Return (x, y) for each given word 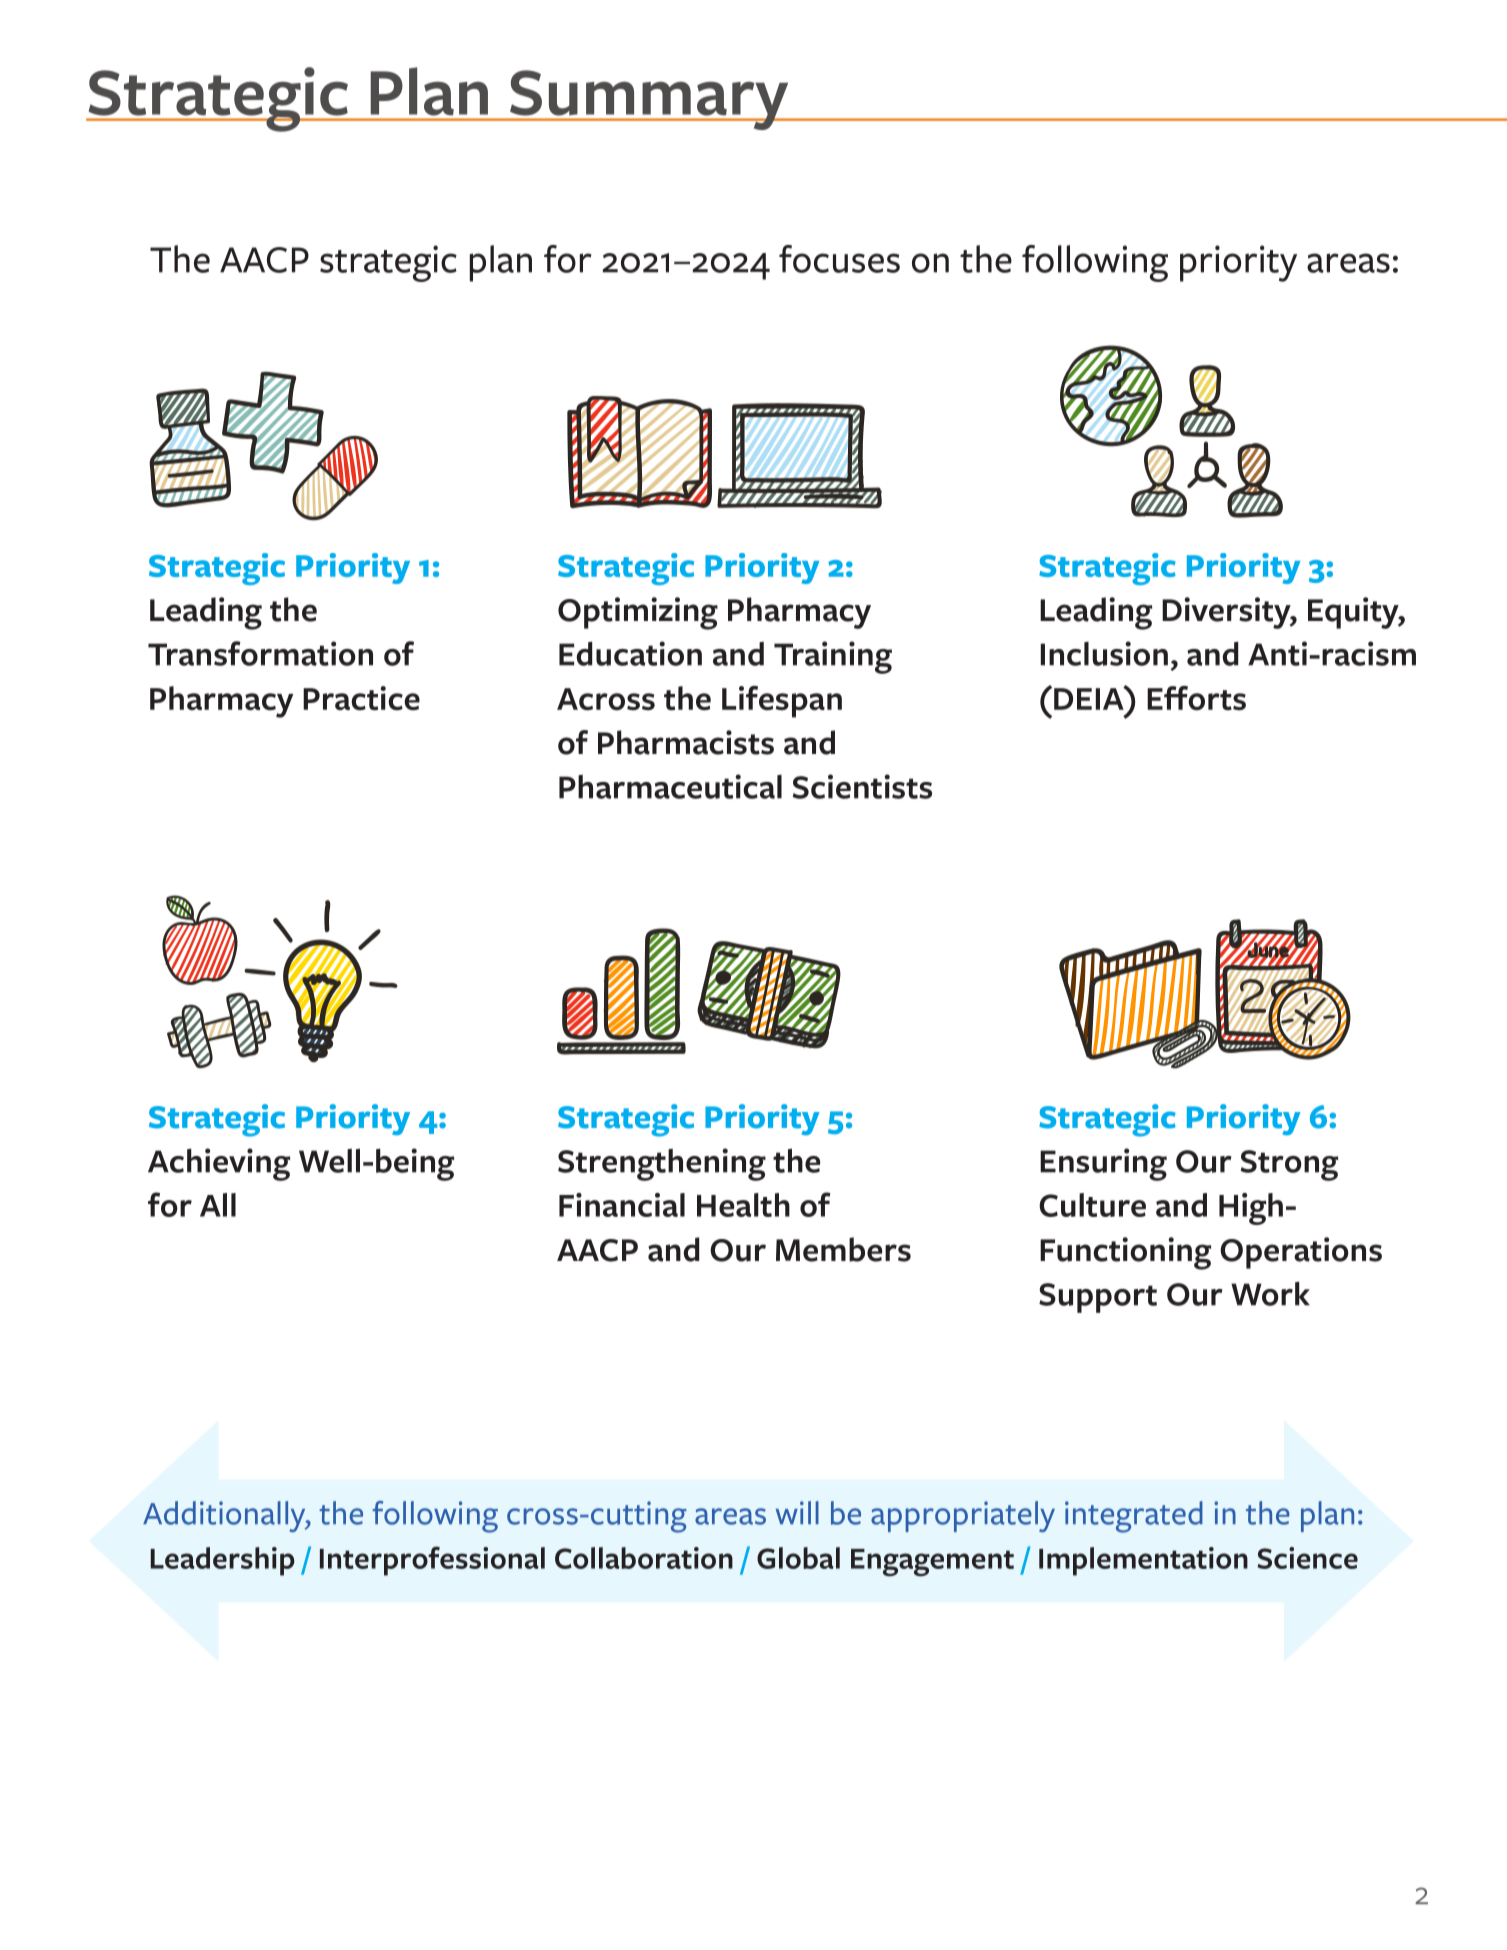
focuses (839, 259)
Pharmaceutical (670, 786)
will (797, 1512)
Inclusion (1104, 653)
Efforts (1196, 698)
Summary (649, 100)
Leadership (222, 1561)
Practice (361, 698)
